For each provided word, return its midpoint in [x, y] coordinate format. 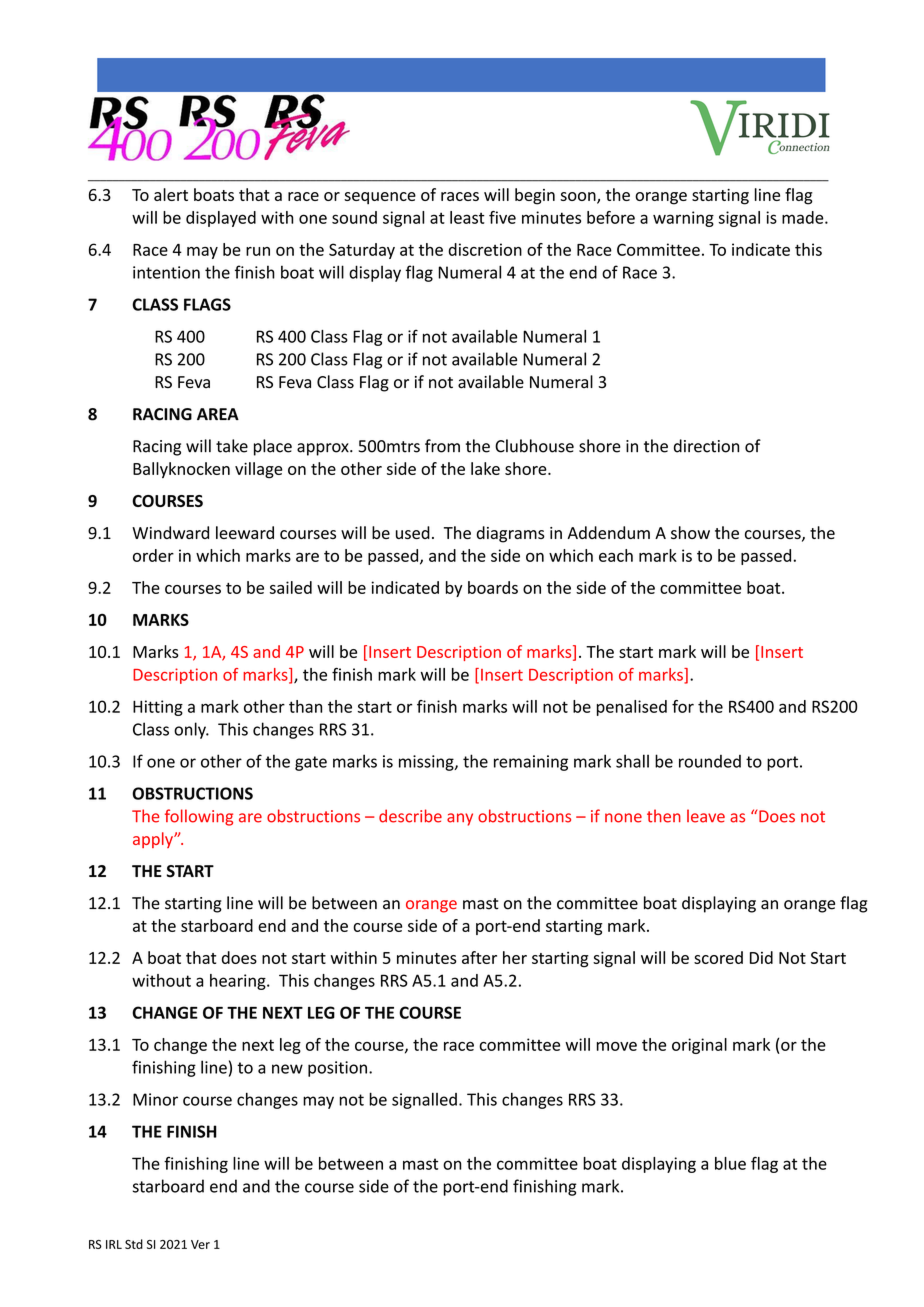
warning [683, 219]
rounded [710, 761]
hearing [239, 982]
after [479, 957]
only [191, 730]
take [232, 446]
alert [171, 194]
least [467, 217]
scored [718, 957]
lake [485, 468]
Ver [200, 1244]
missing [427, 763]
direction [706, 446]
